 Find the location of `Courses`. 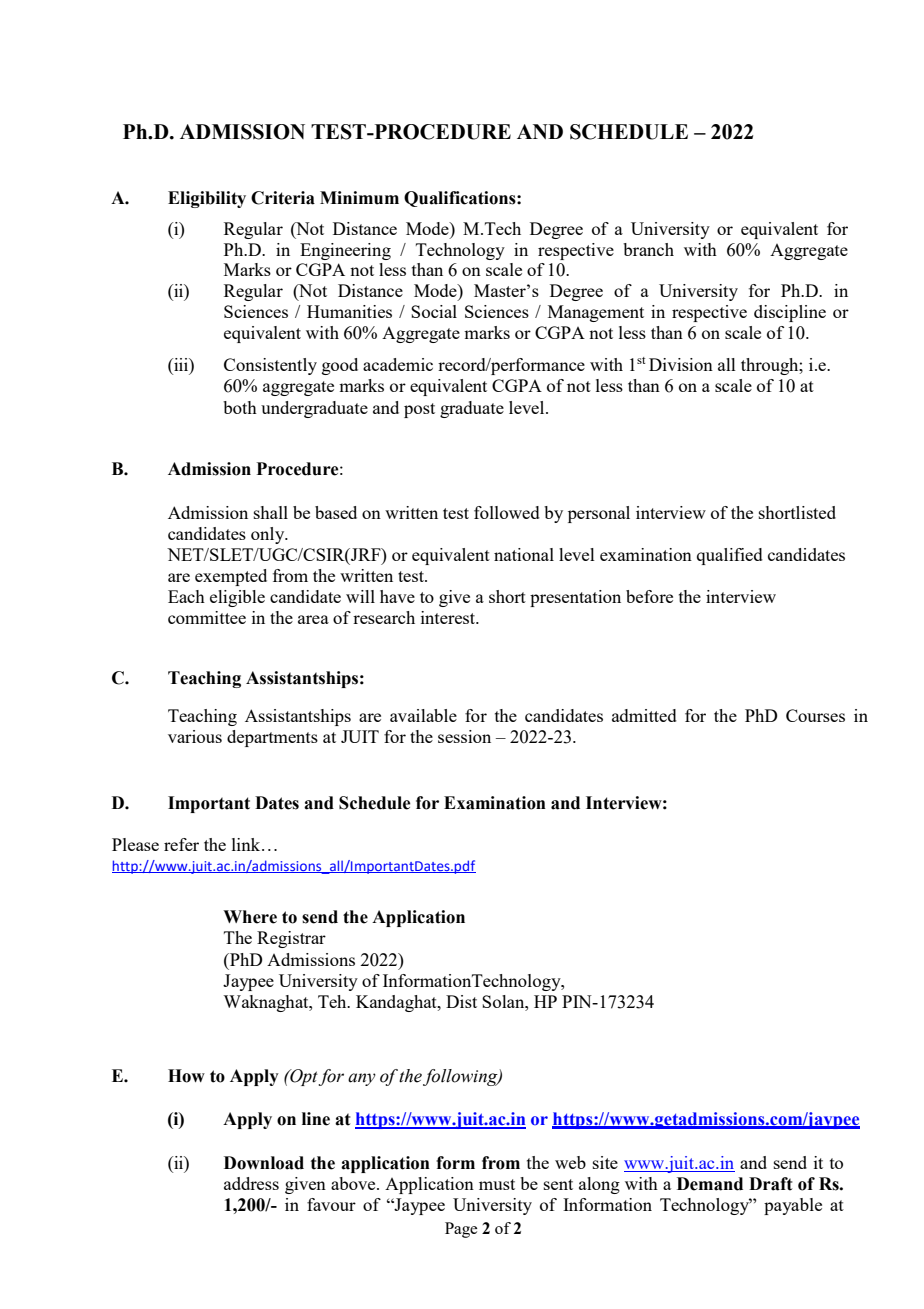

Courses is located at coordinates (815, 715).
